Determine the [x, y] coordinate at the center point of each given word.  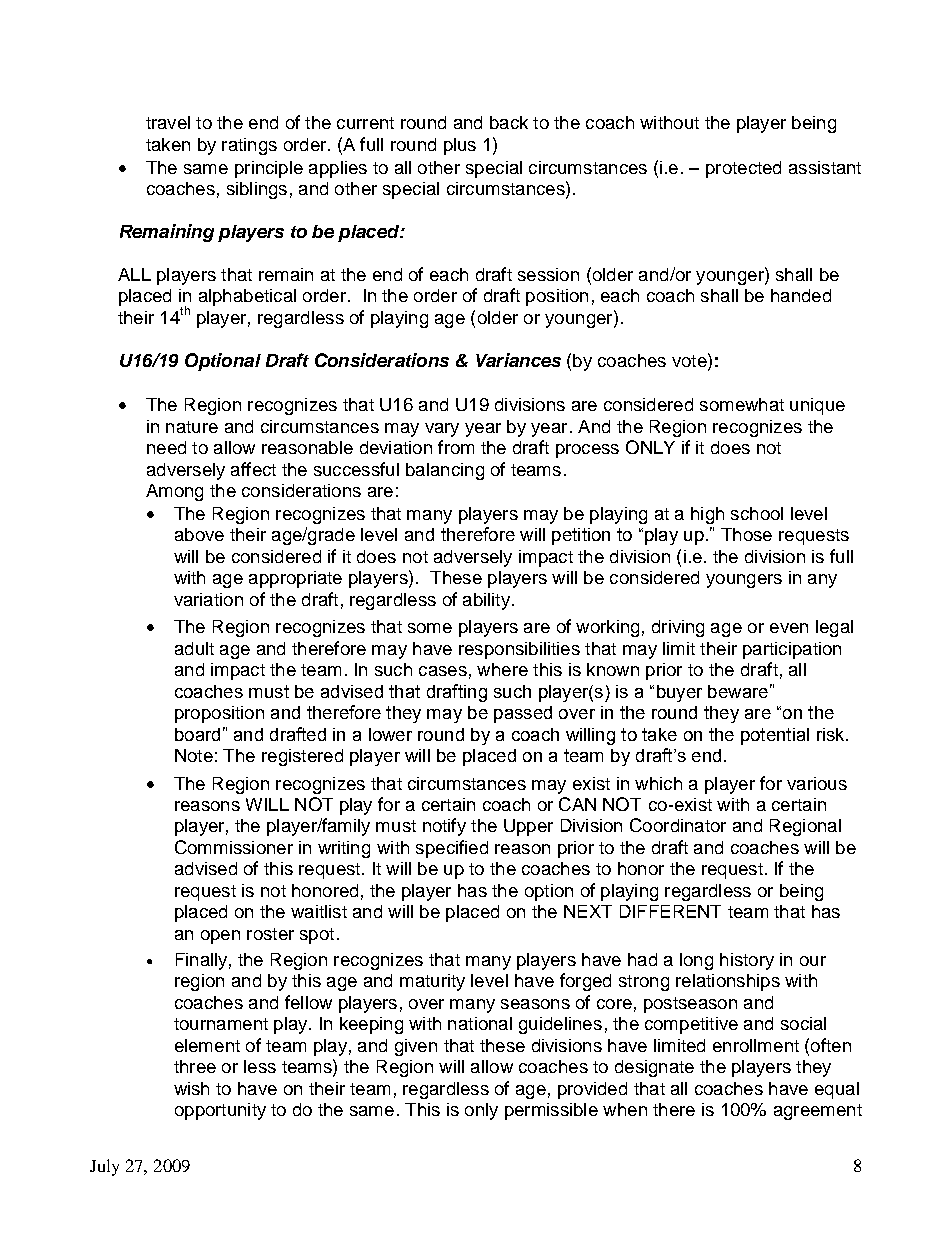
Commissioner [234, 847]
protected [743, 169]
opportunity [220, 1111]
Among [174, 492]
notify [444, 827]
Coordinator [678, 825]
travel [168, 122]
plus [460, 146]
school [757, 513]
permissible [551, 1111]
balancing [445, 471]
